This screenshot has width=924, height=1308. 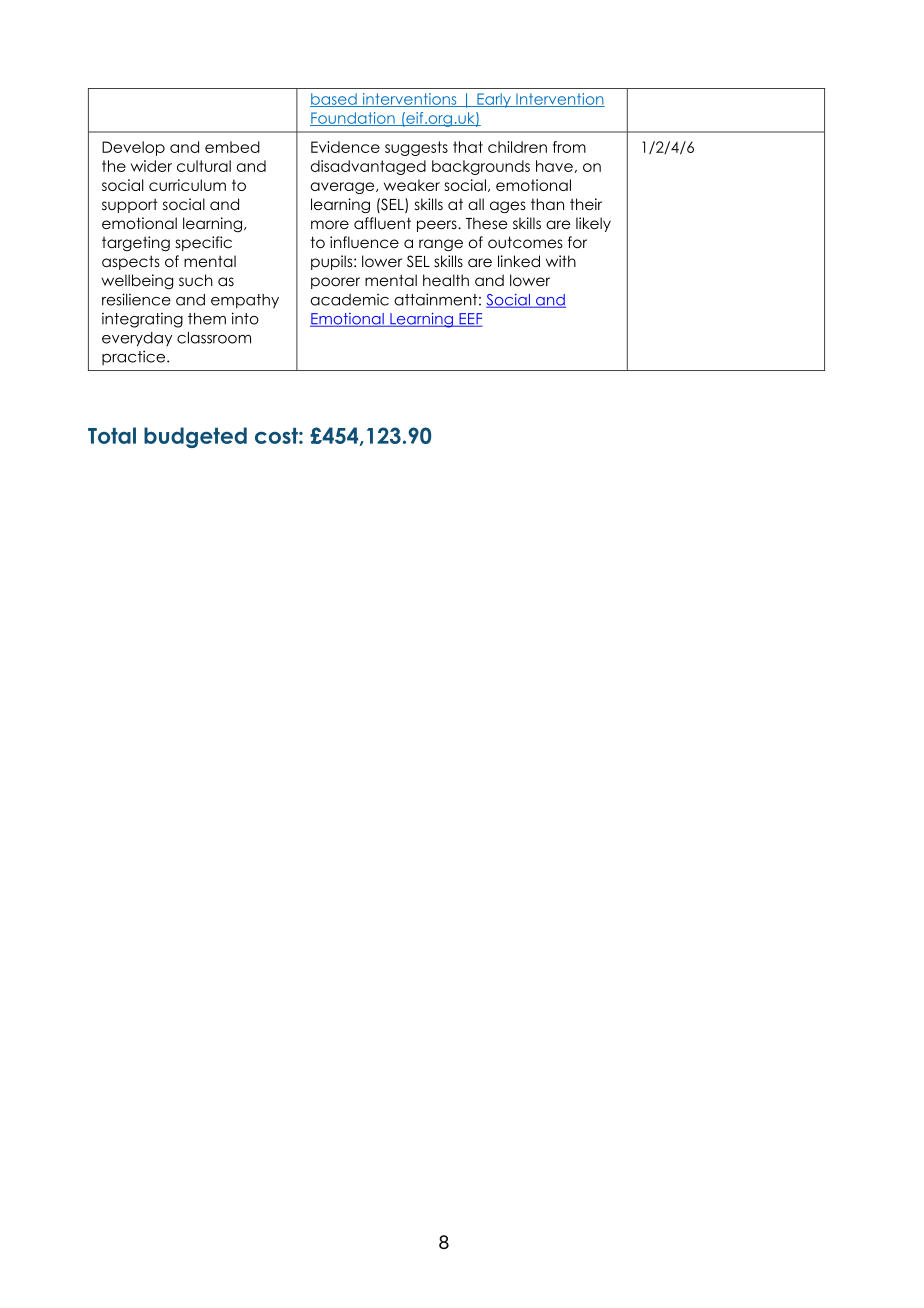 What do you see at coordinates (137, 339) in the screenshot?
I see `everyday` at bounding box center [137, 339].
